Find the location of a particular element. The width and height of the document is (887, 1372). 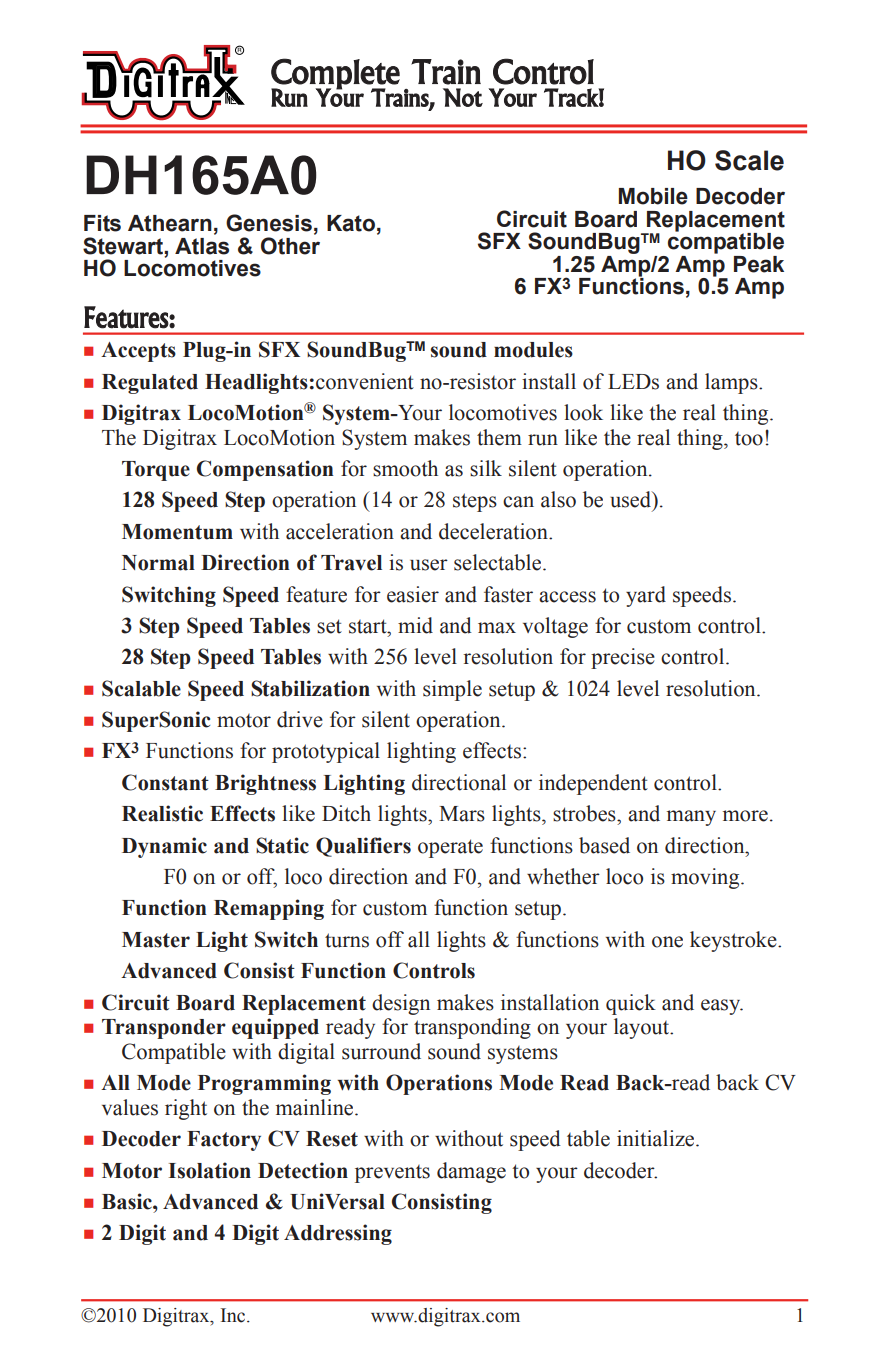

used is located at coordinates (632, 500).
